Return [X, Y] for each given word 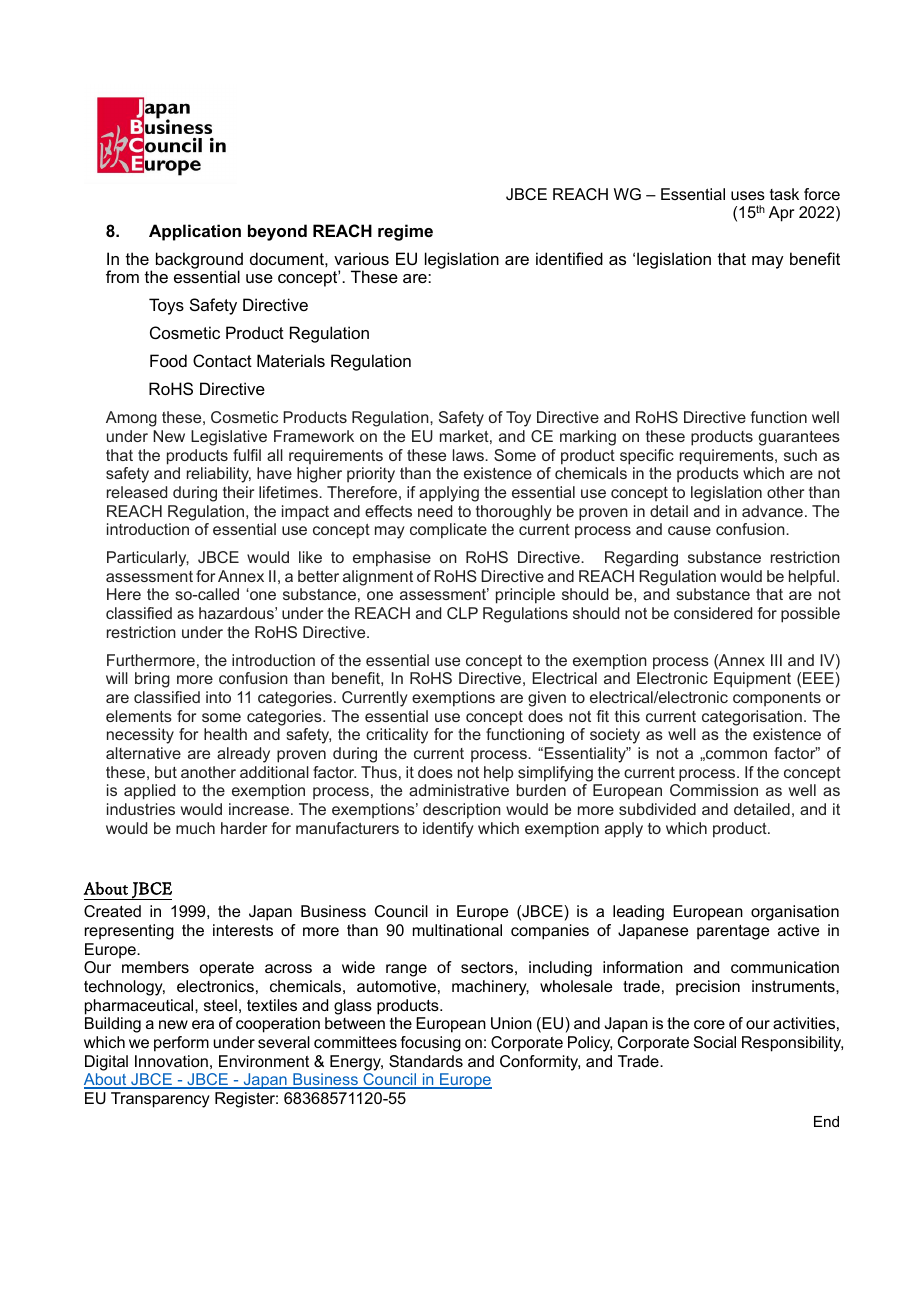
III [776, 660]
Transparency [160, 1100]
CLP [462, 613]
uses [748, 195]
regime [405, 232]
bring [152, 680]
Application [195, 232]
